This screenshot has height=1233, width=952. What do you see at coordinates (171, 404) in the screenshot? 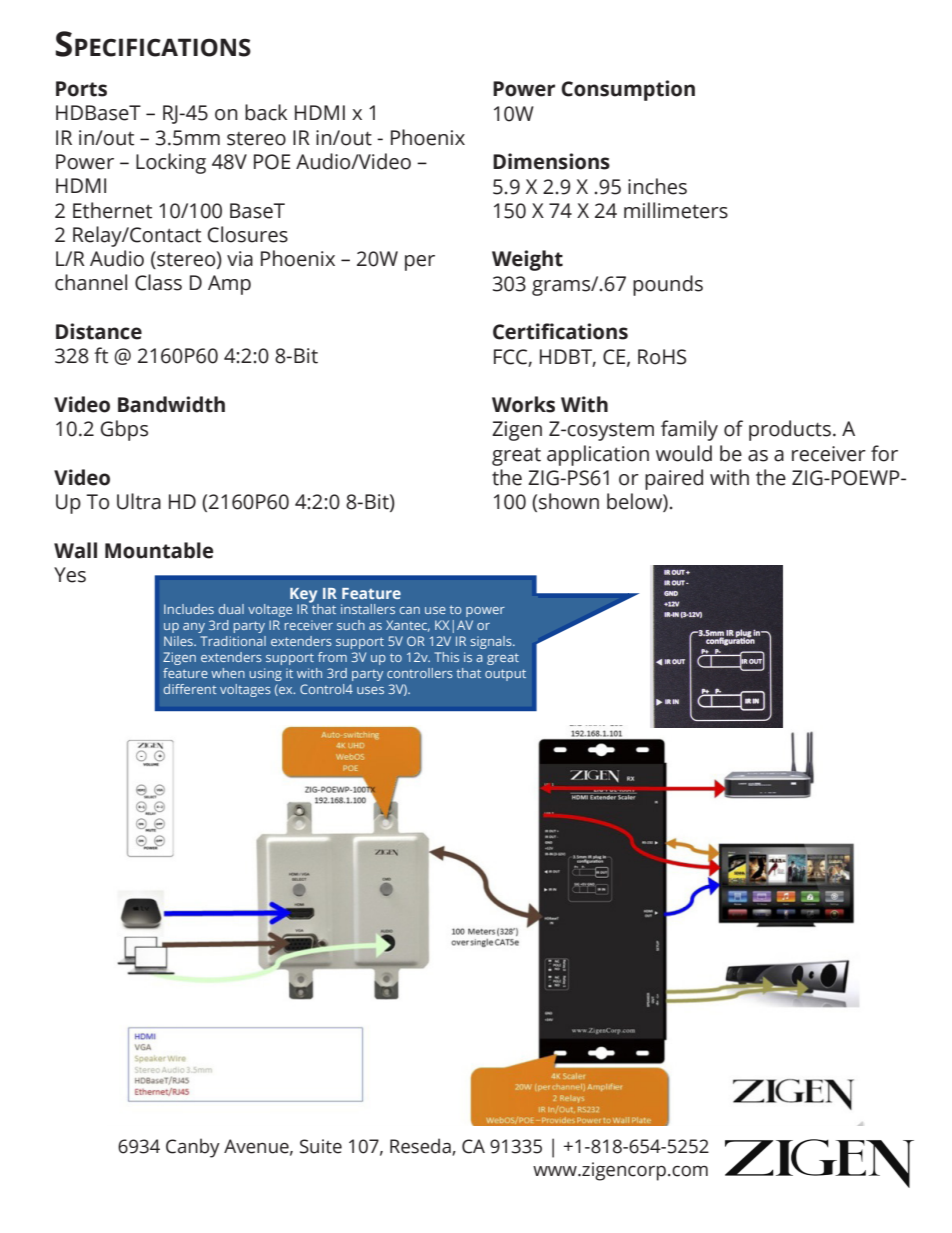
I see `Bandwidth` at bounding box center [171, 404].
